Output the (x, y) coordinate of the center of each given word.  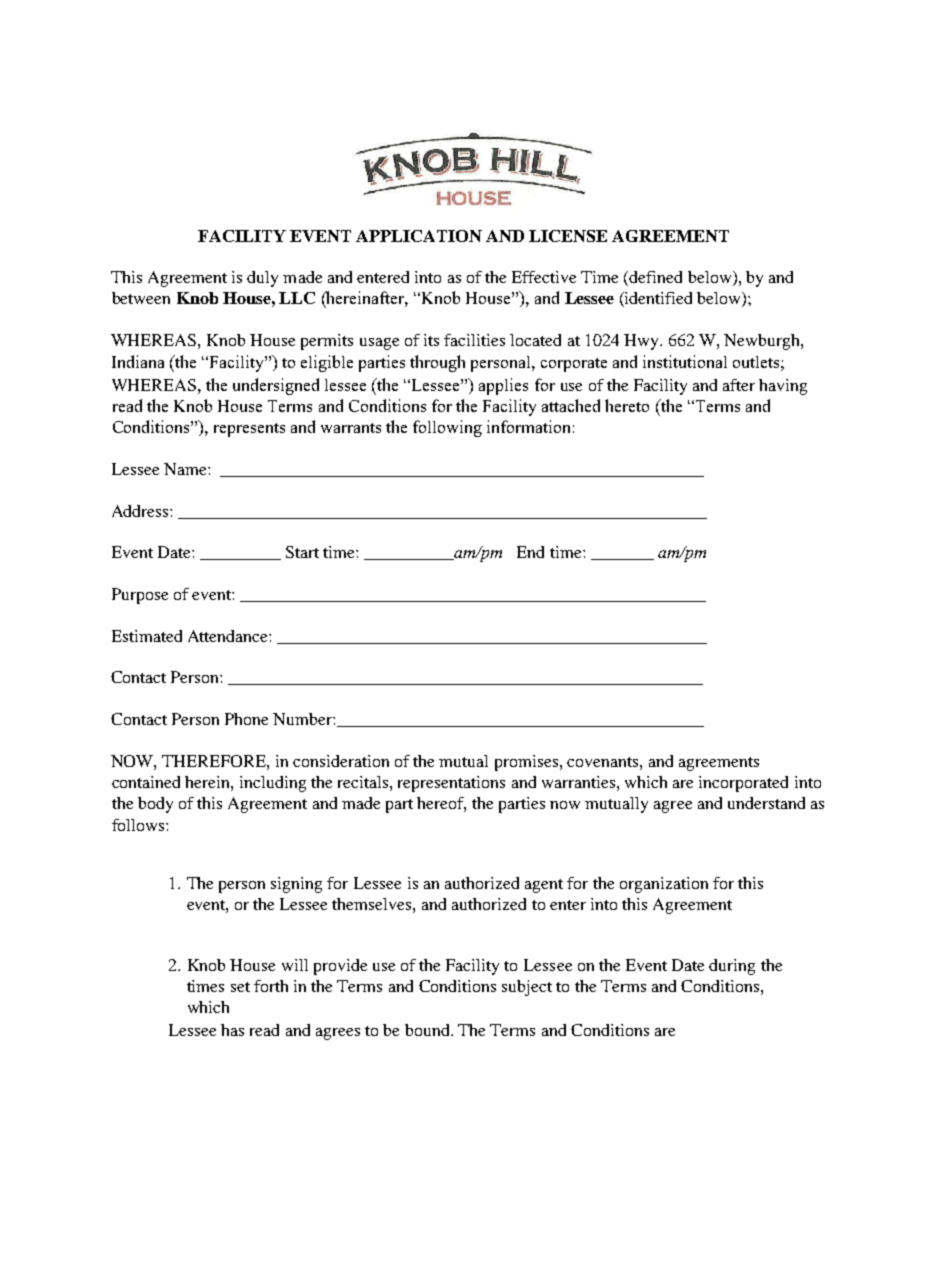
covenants (604, 762)
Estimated (147, 636)
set (240, 987)
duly (262, 279)
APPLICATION (419, 236)
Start (302, 552)
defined (655, 277)
